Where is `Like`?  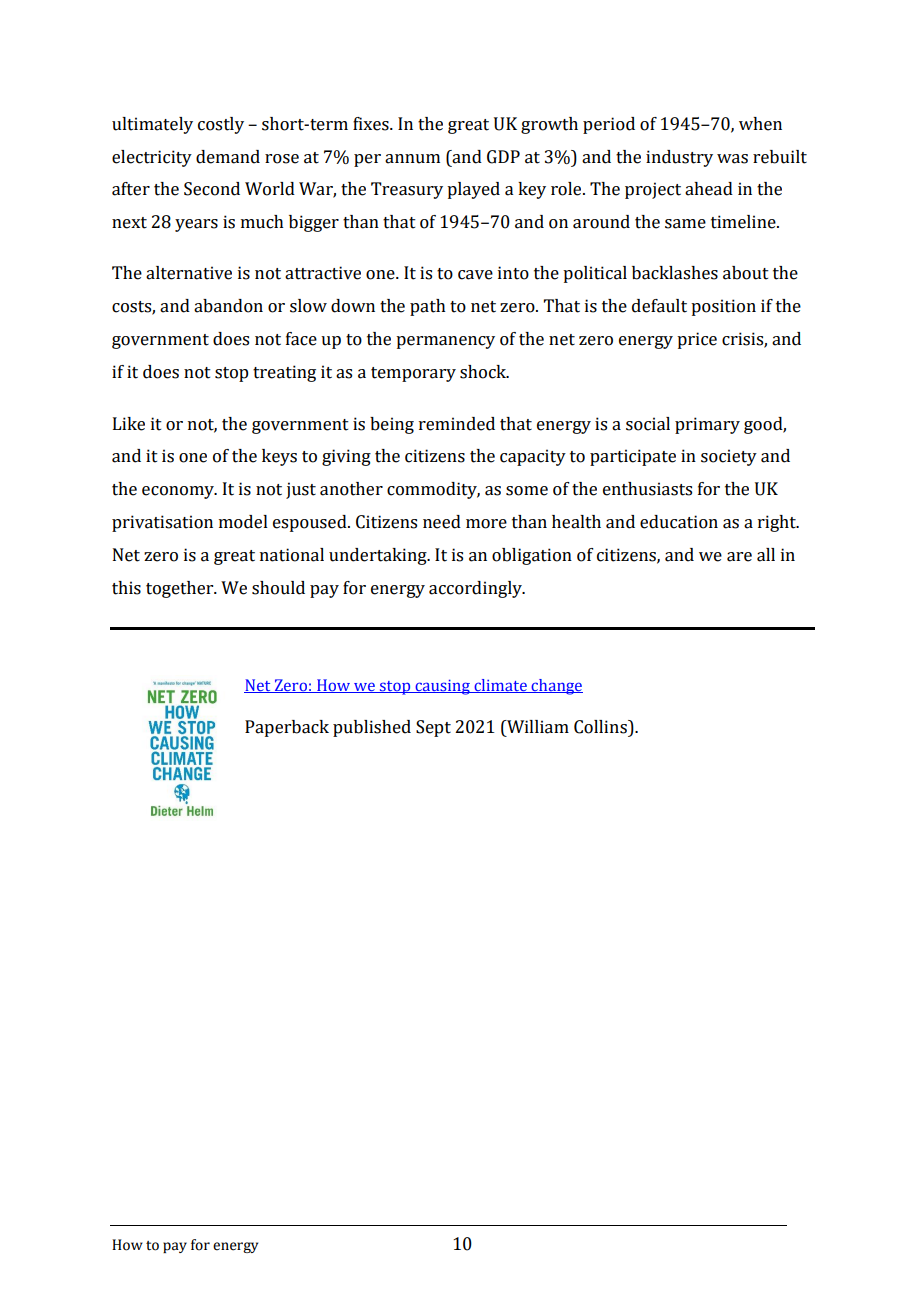 Like is located at coordinates (129, 424).
